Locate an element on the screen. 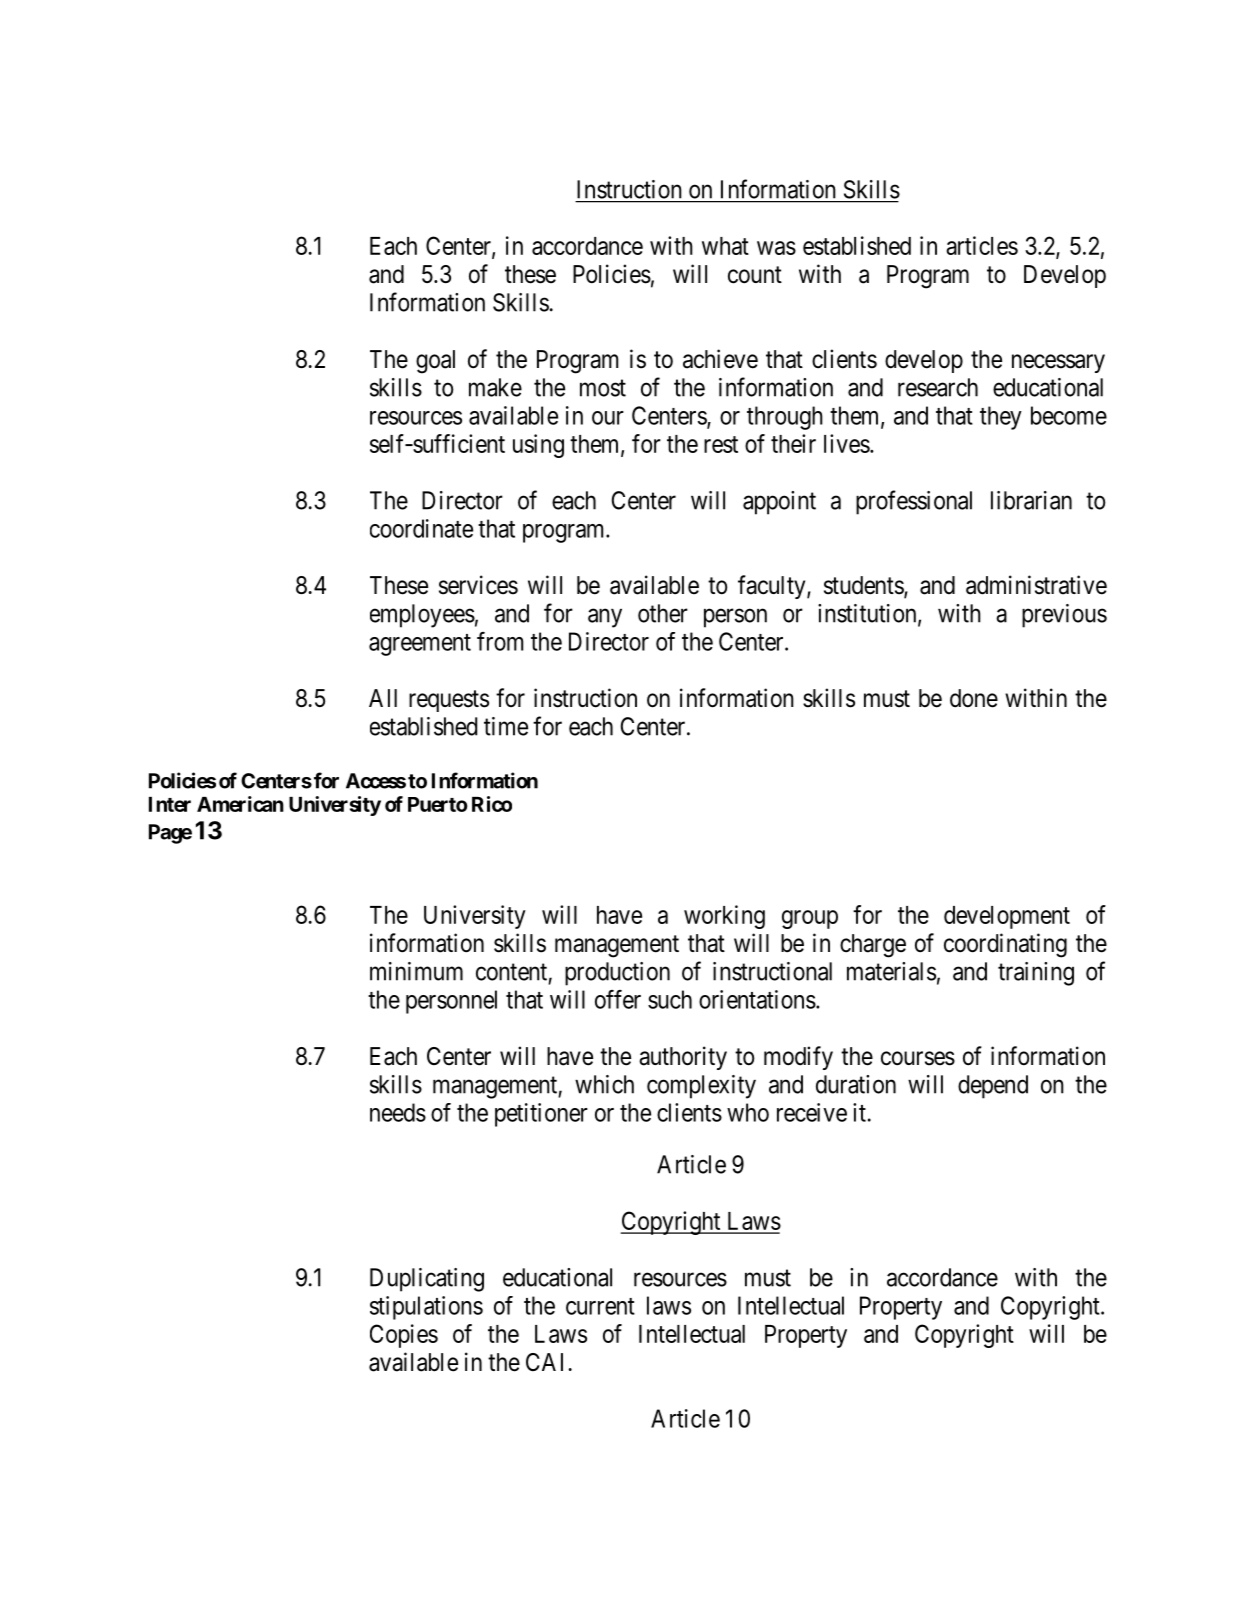 The image size is (1253, 1622). what is located at coordinates (725, 246).
